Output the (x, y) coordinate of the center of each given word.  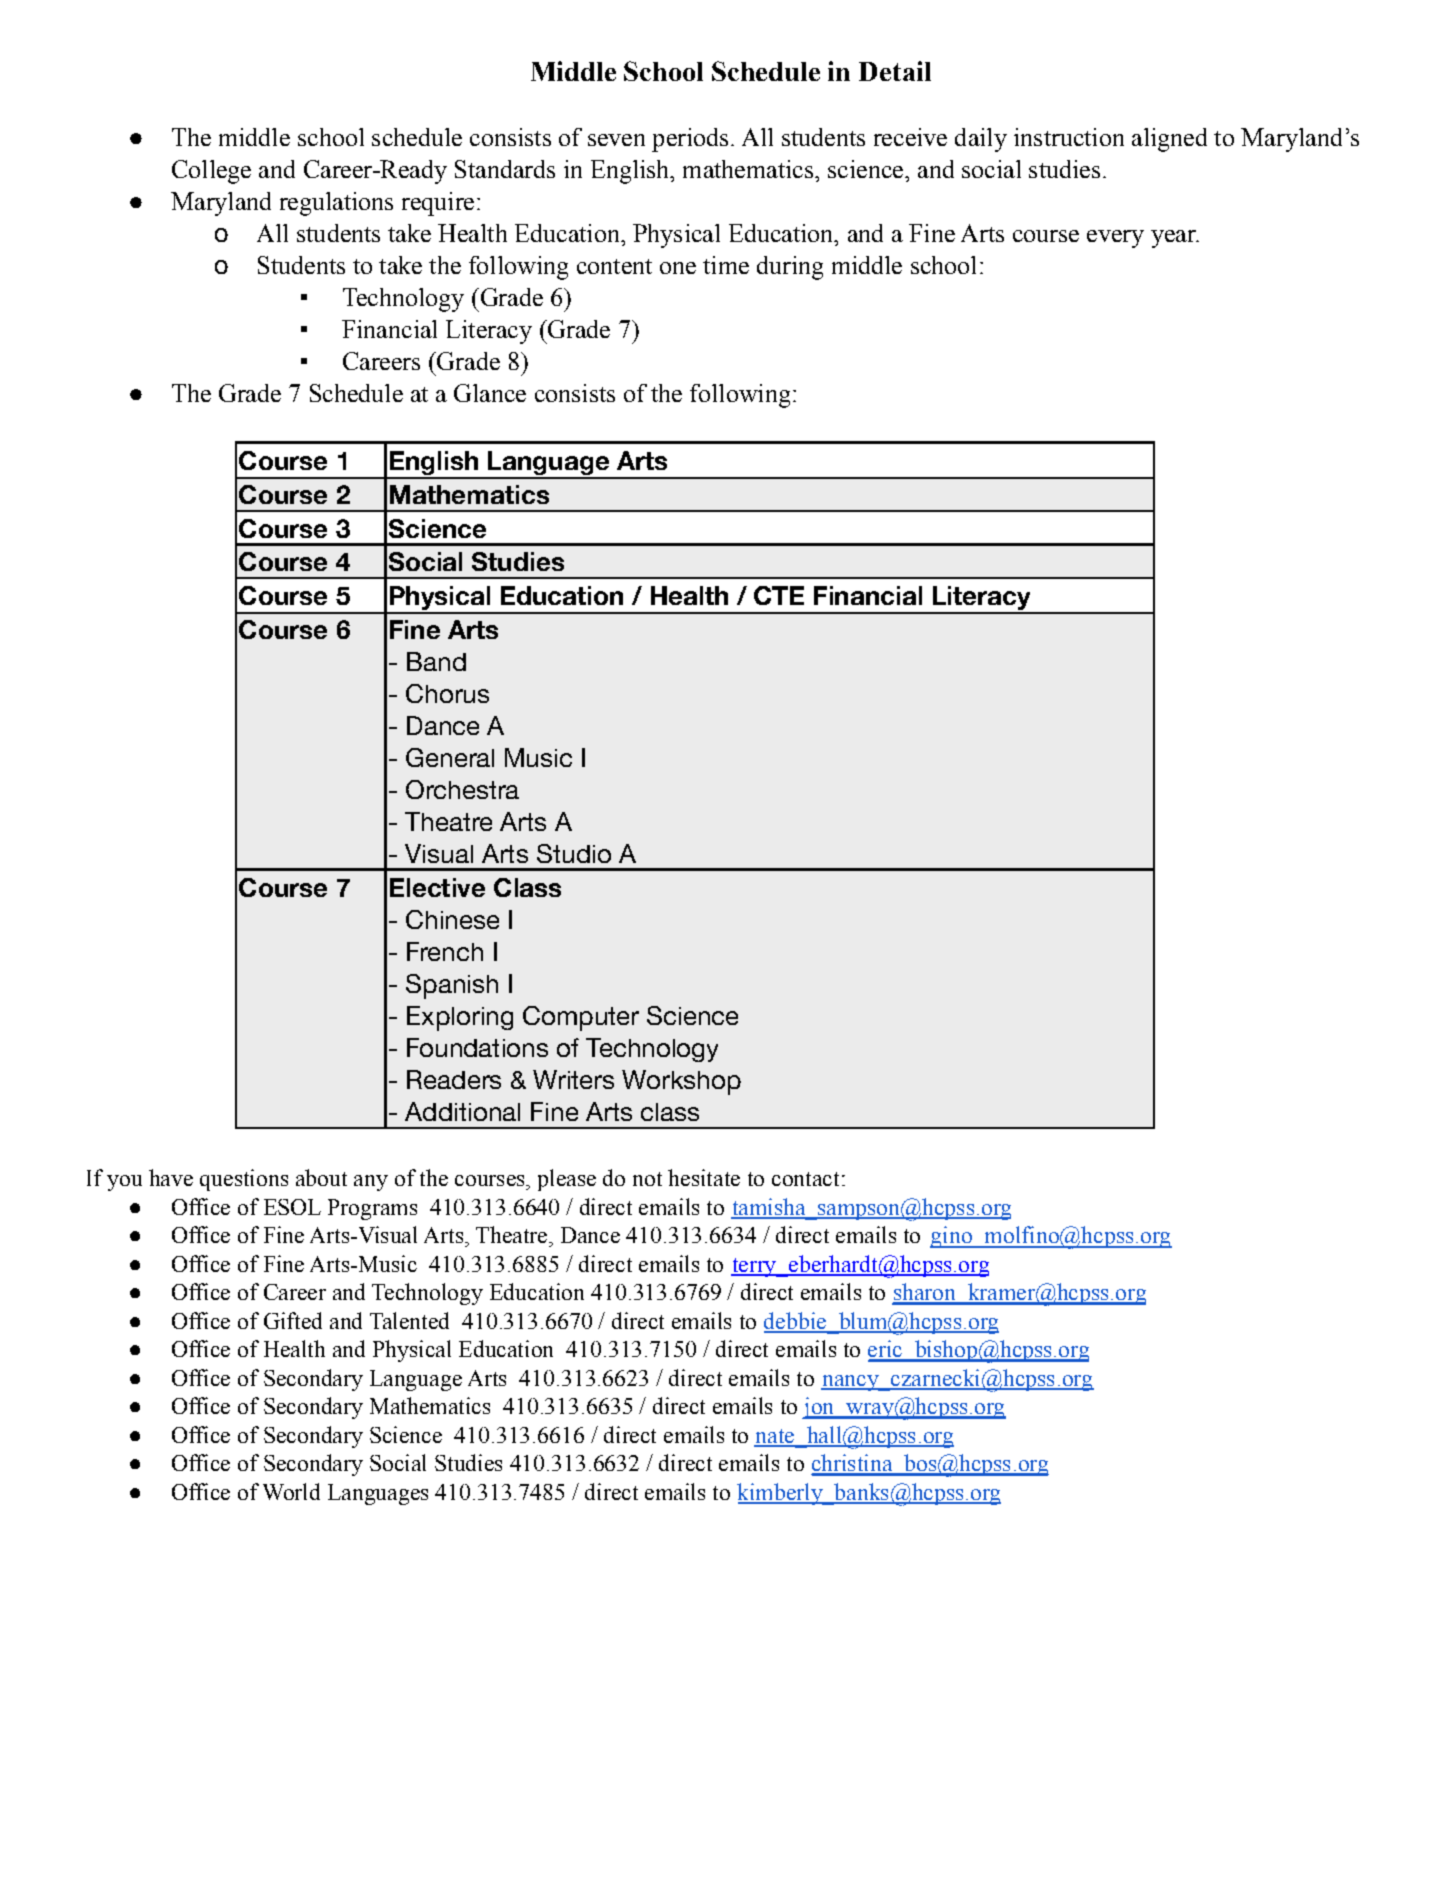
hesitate (704, 1177)
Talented (409, 1320)
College (211, 172)
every (1115, 239)
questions (244, 1180)
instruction (1069, 137)
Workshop (681, 1082)
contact (805, 1179)
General (450, 757)
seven (616, 140)
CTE (779, 595)
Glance (490, 393)
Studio (574, 853)
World (291, 1491)
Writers (573, 1079)
